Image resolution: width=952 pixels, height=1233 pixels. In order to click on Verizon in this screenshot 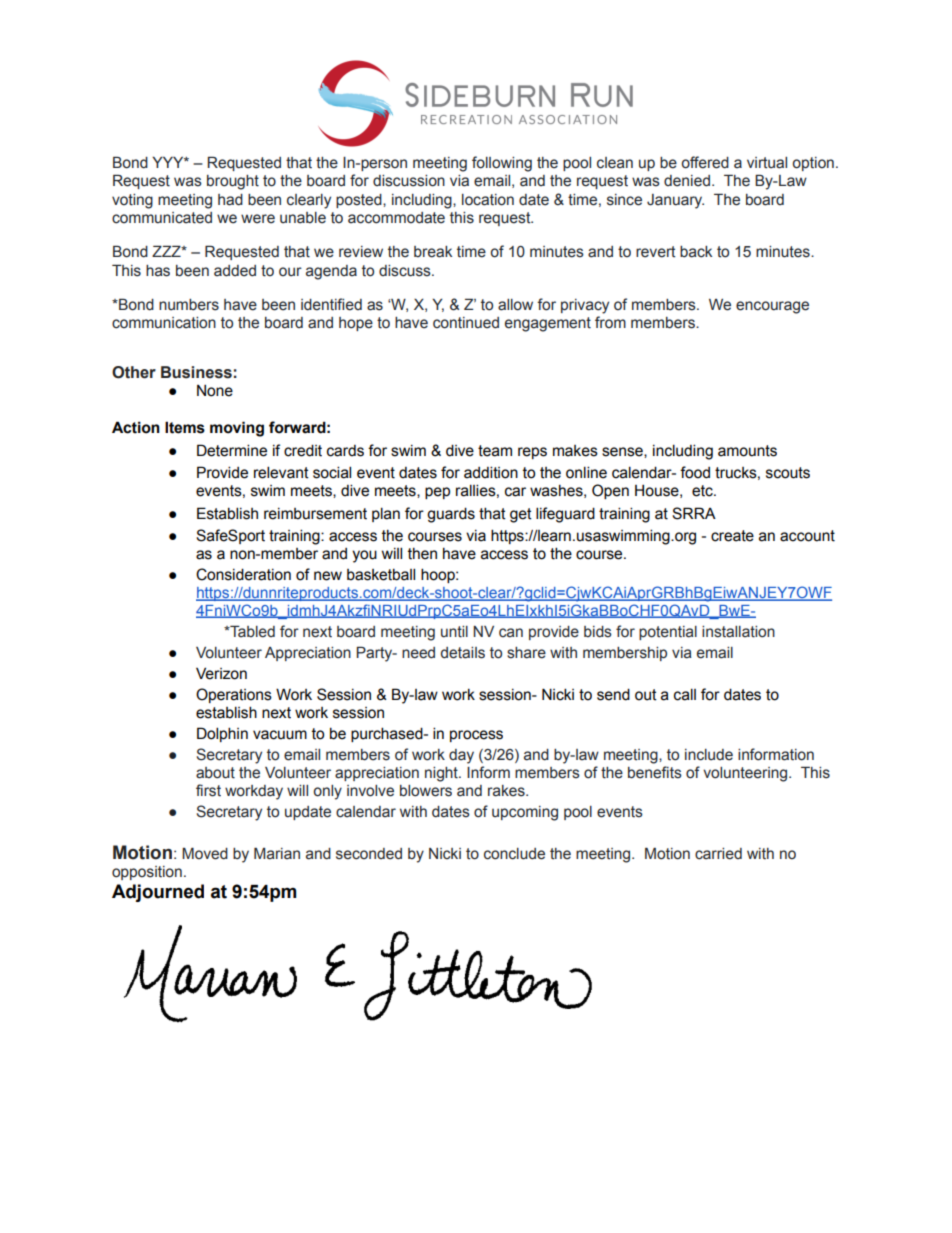, I will do `click(221, 673)`.
